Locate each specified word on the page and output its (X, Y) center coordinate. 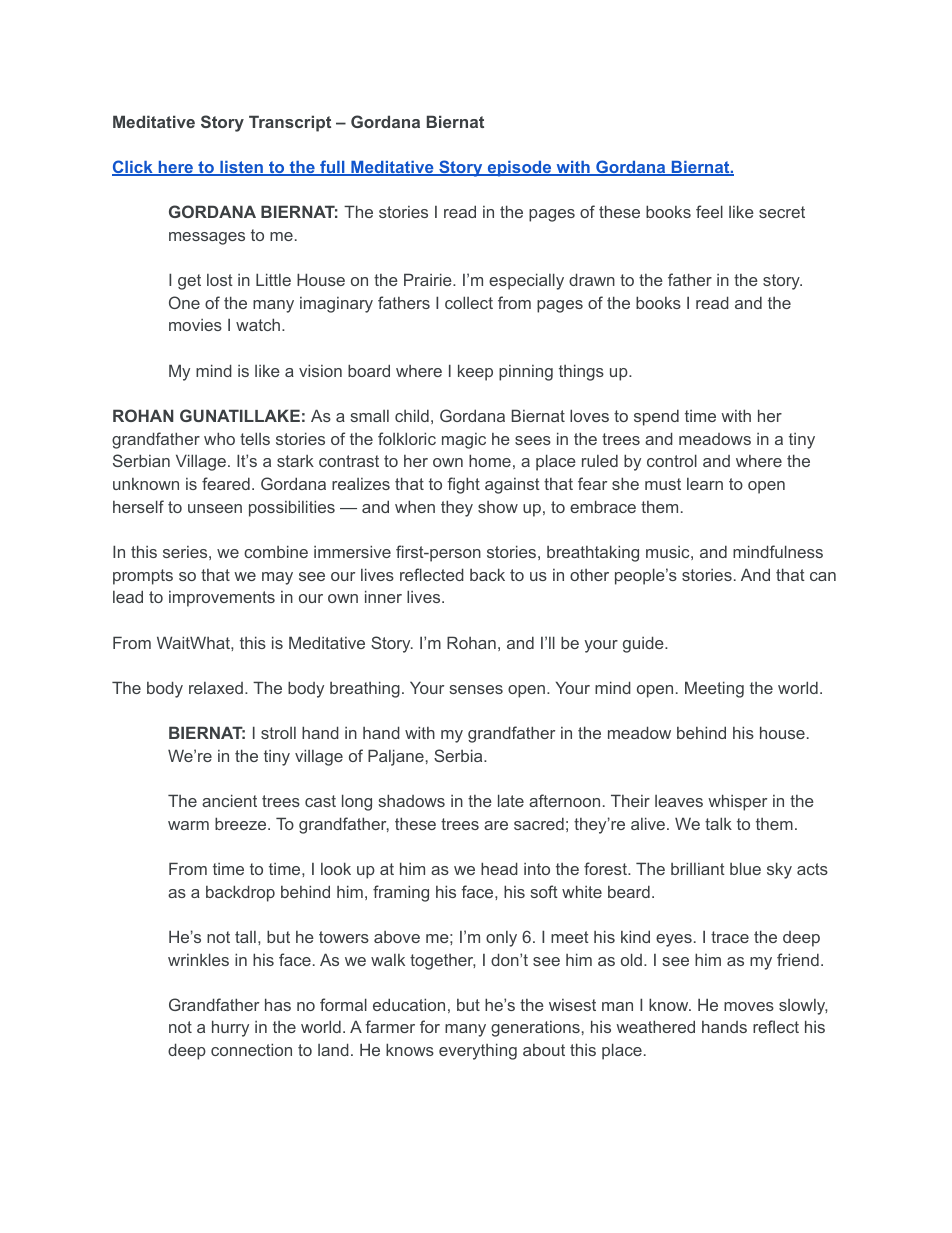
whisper (737, 802)
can (823, 576)
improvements (222, 599)
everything (478, 1051)
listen (241, 168)
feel (709, 211)
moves (749, 1006)
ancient (229, 800)
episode (519, 169)
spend (656, 417)
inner (383, 596)
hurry (230, 1028)
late (511, 800)
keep (475, 372)
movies (195, 325)
